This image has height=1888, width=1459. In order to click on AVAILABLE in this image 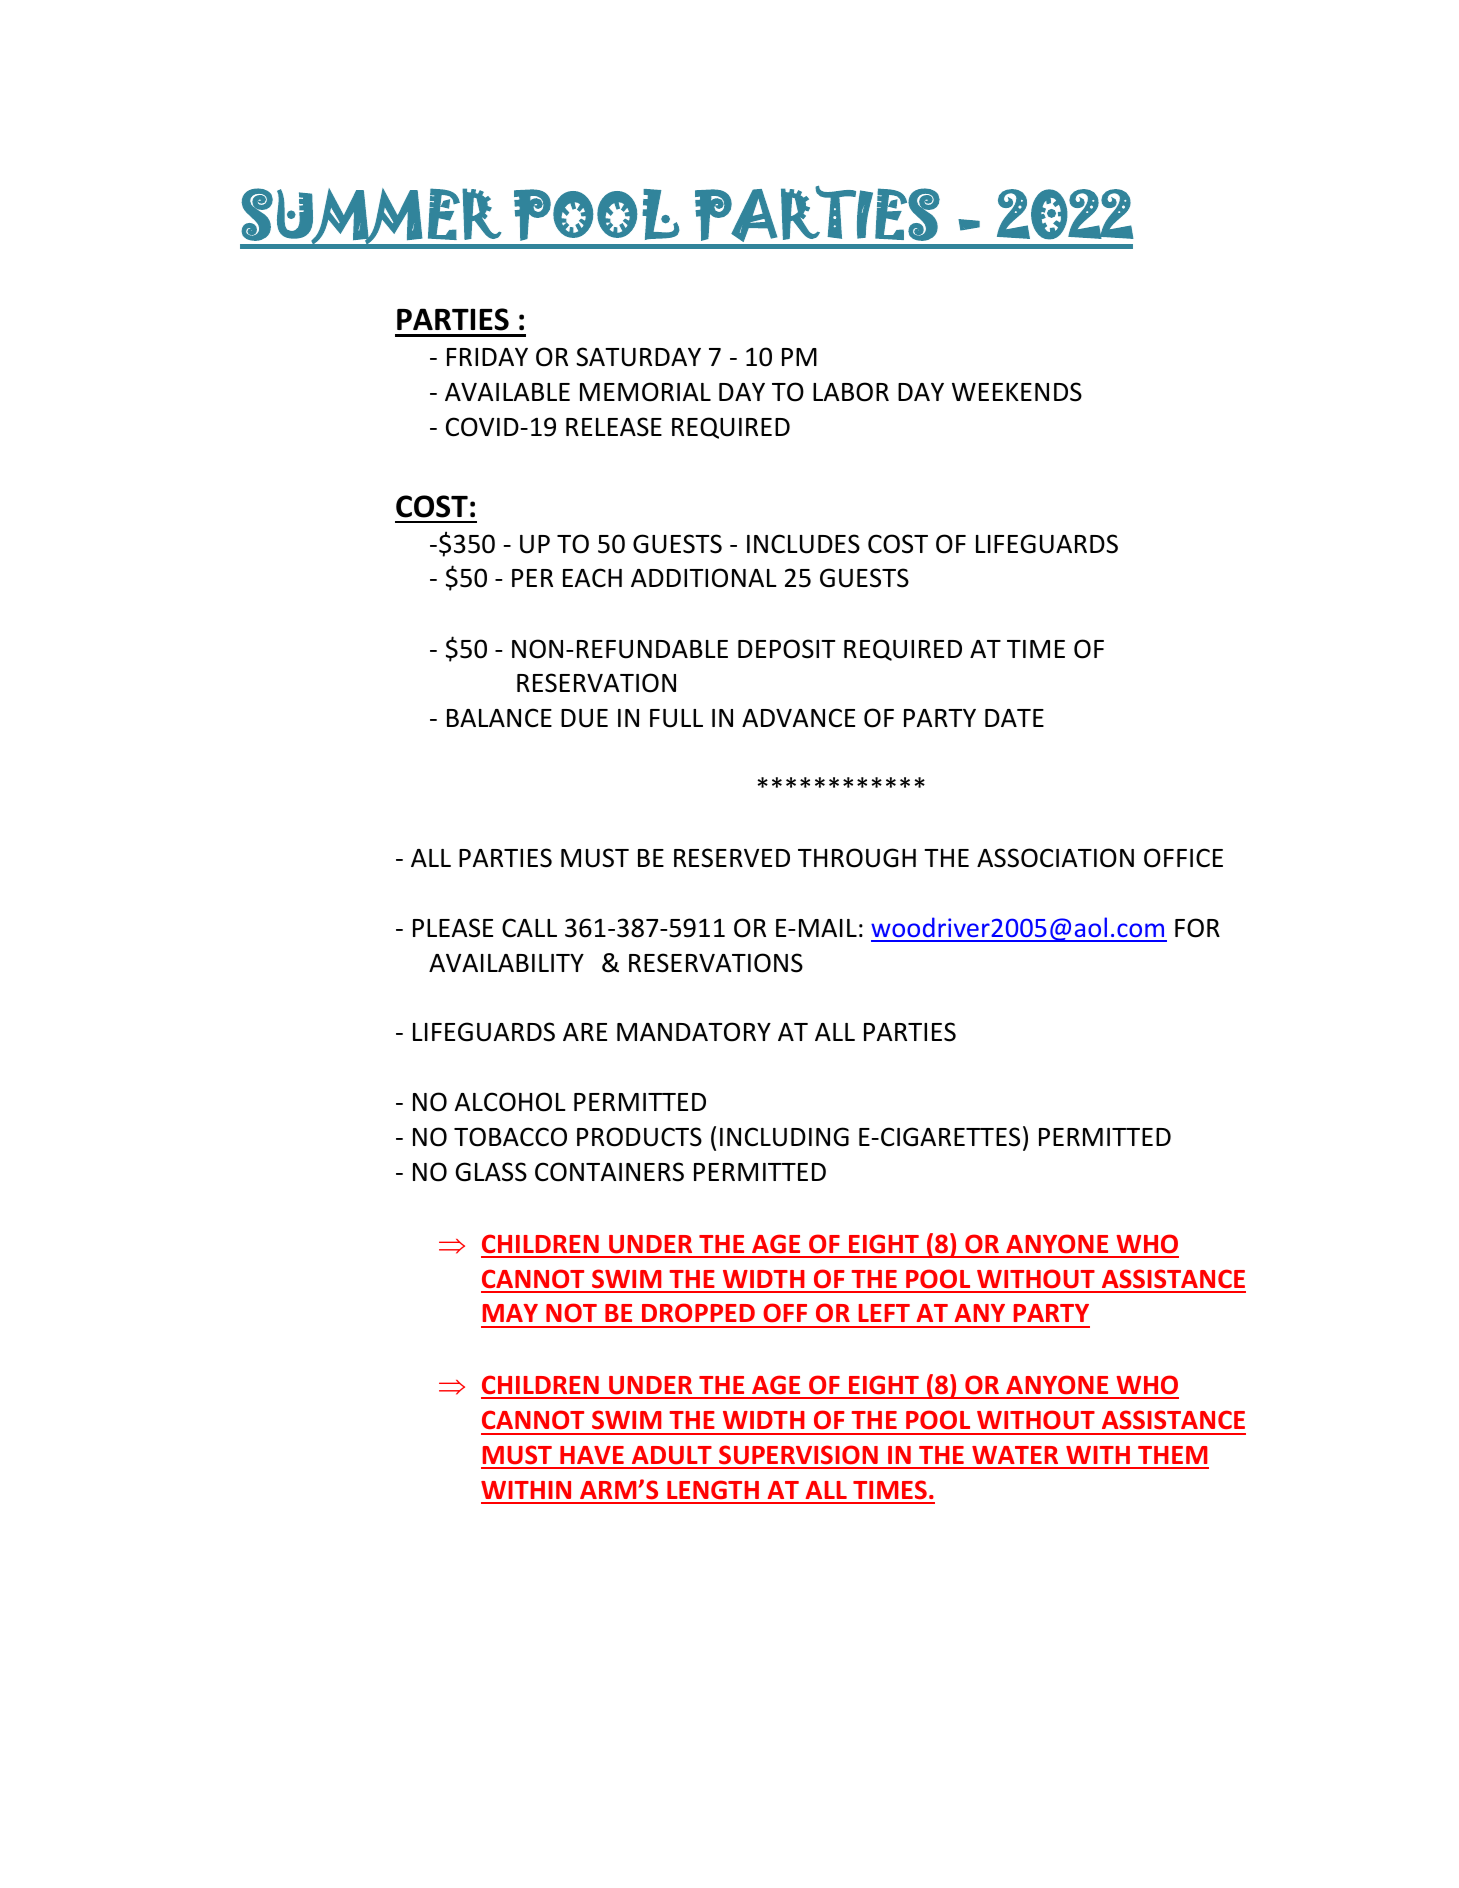, I will do `click(507, 392)`.
